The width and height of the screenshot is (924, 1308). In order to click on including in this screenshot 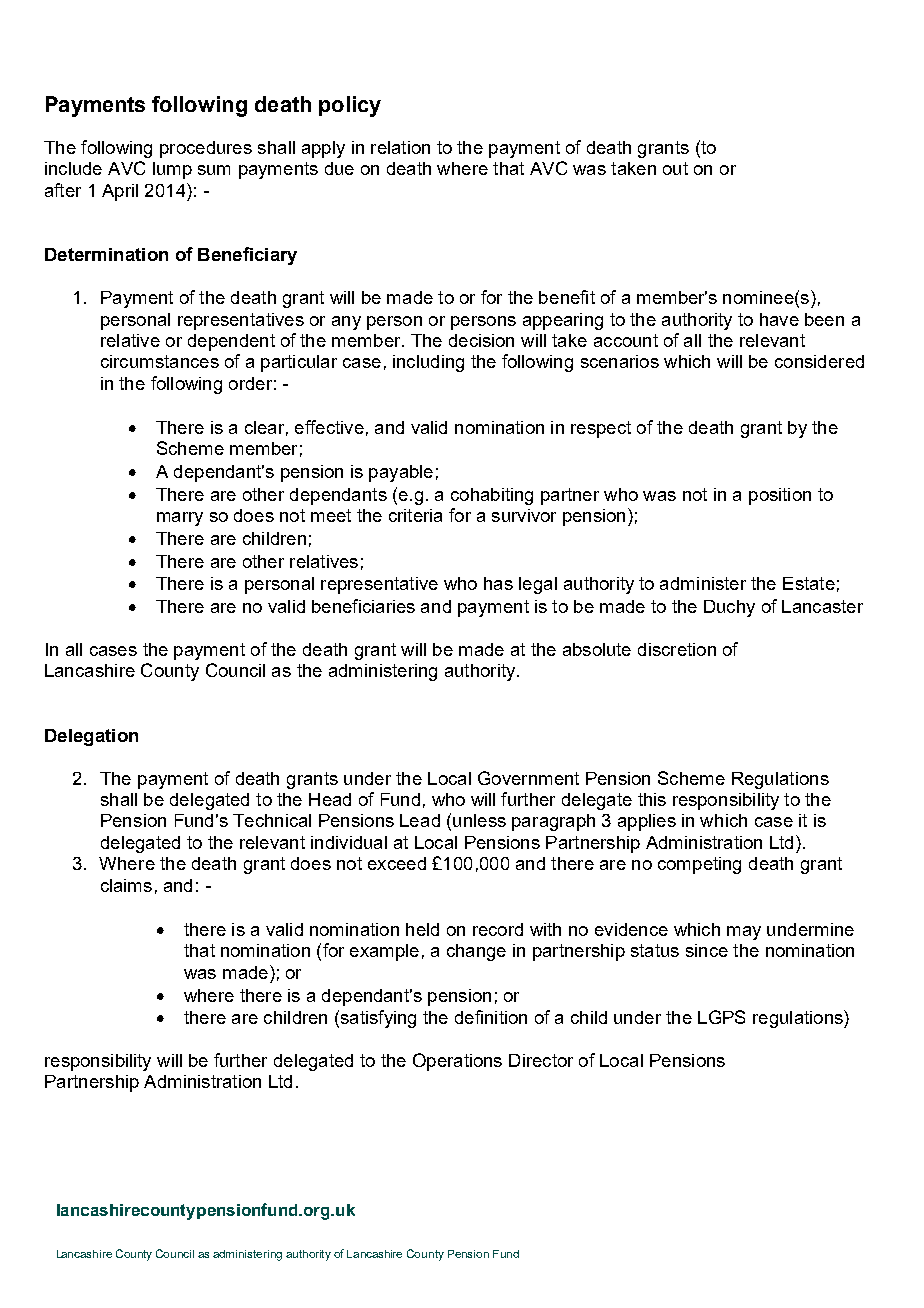, I will do `click(428, 363)`.
